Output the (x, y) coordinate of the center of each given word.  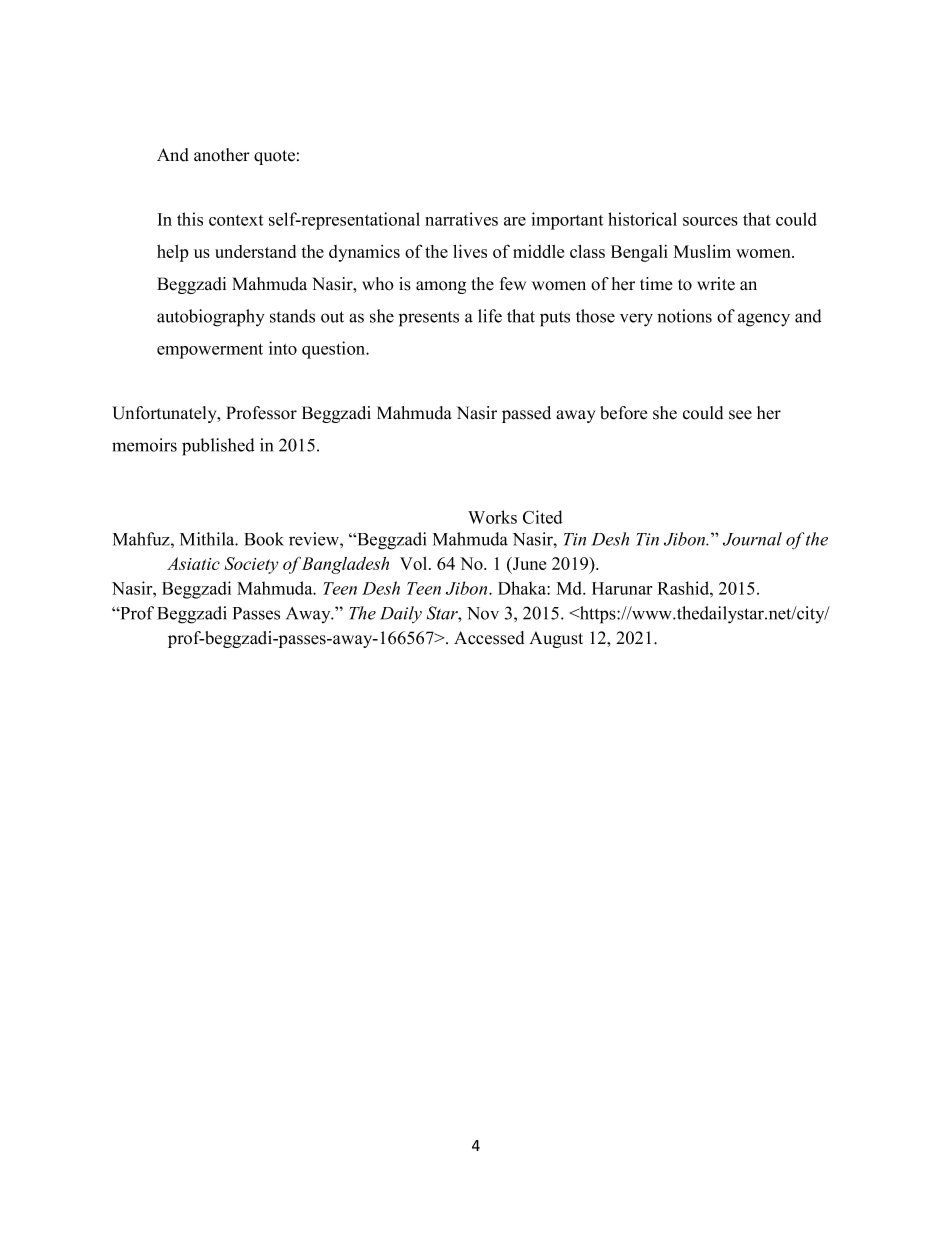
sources (710, 221)
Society (251, 565)
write (716, 284)
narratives (461, 219)
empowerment (210, 351)
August (556, 639)
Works (492, 517)
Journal (752, 539)
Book (264, 539)
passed (526, 414)
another (222, 155)
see (740, 415)
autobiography (211, 318)
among (441, 287)
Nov (483, 613)
